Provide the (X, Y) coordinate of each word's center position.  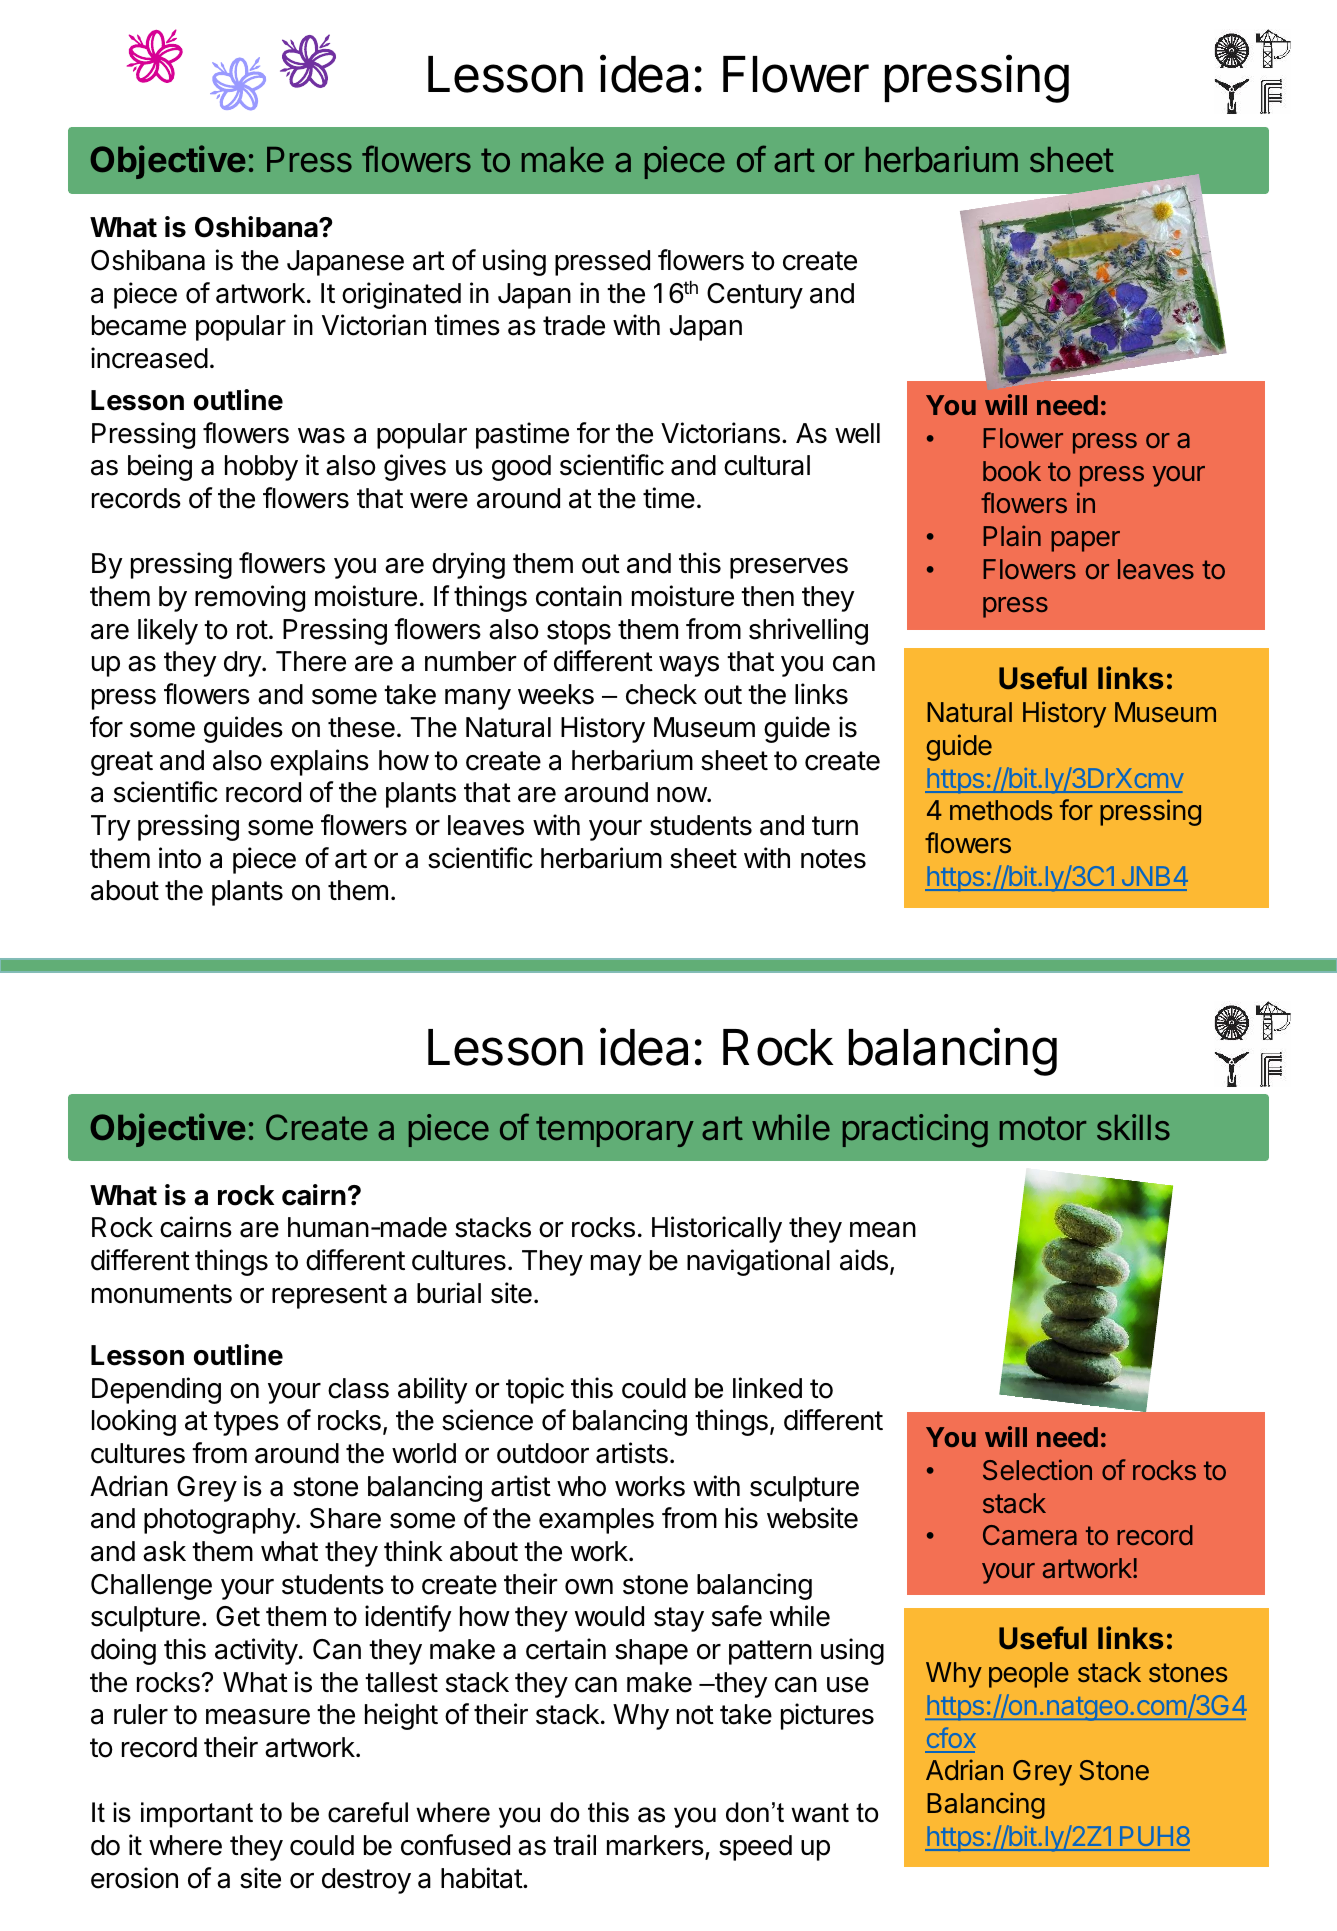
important (197, 1815)
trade (574, 325)
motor (1043, 1128)
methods (1001, 810)
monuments (162, 1294)
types (246, 1423)
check (661, 694)
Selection (1037, 1469)
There (311, 661)
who (581, 1486)
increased (149, 358)
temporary (615, 1131)
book (1012, 471)
